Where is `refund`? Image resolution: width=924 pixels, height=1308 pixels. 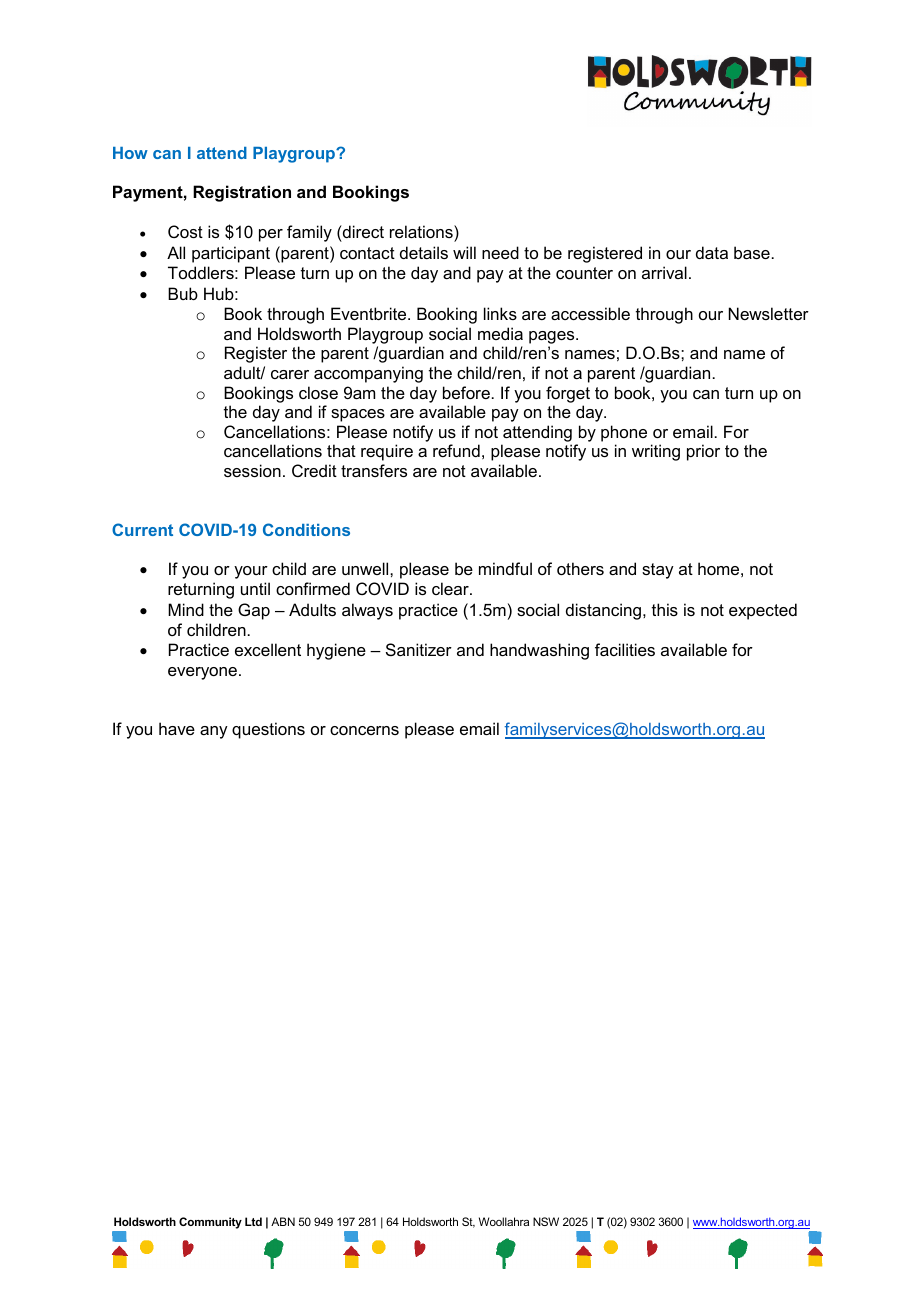
refund is located at coordinates (456, 450).
